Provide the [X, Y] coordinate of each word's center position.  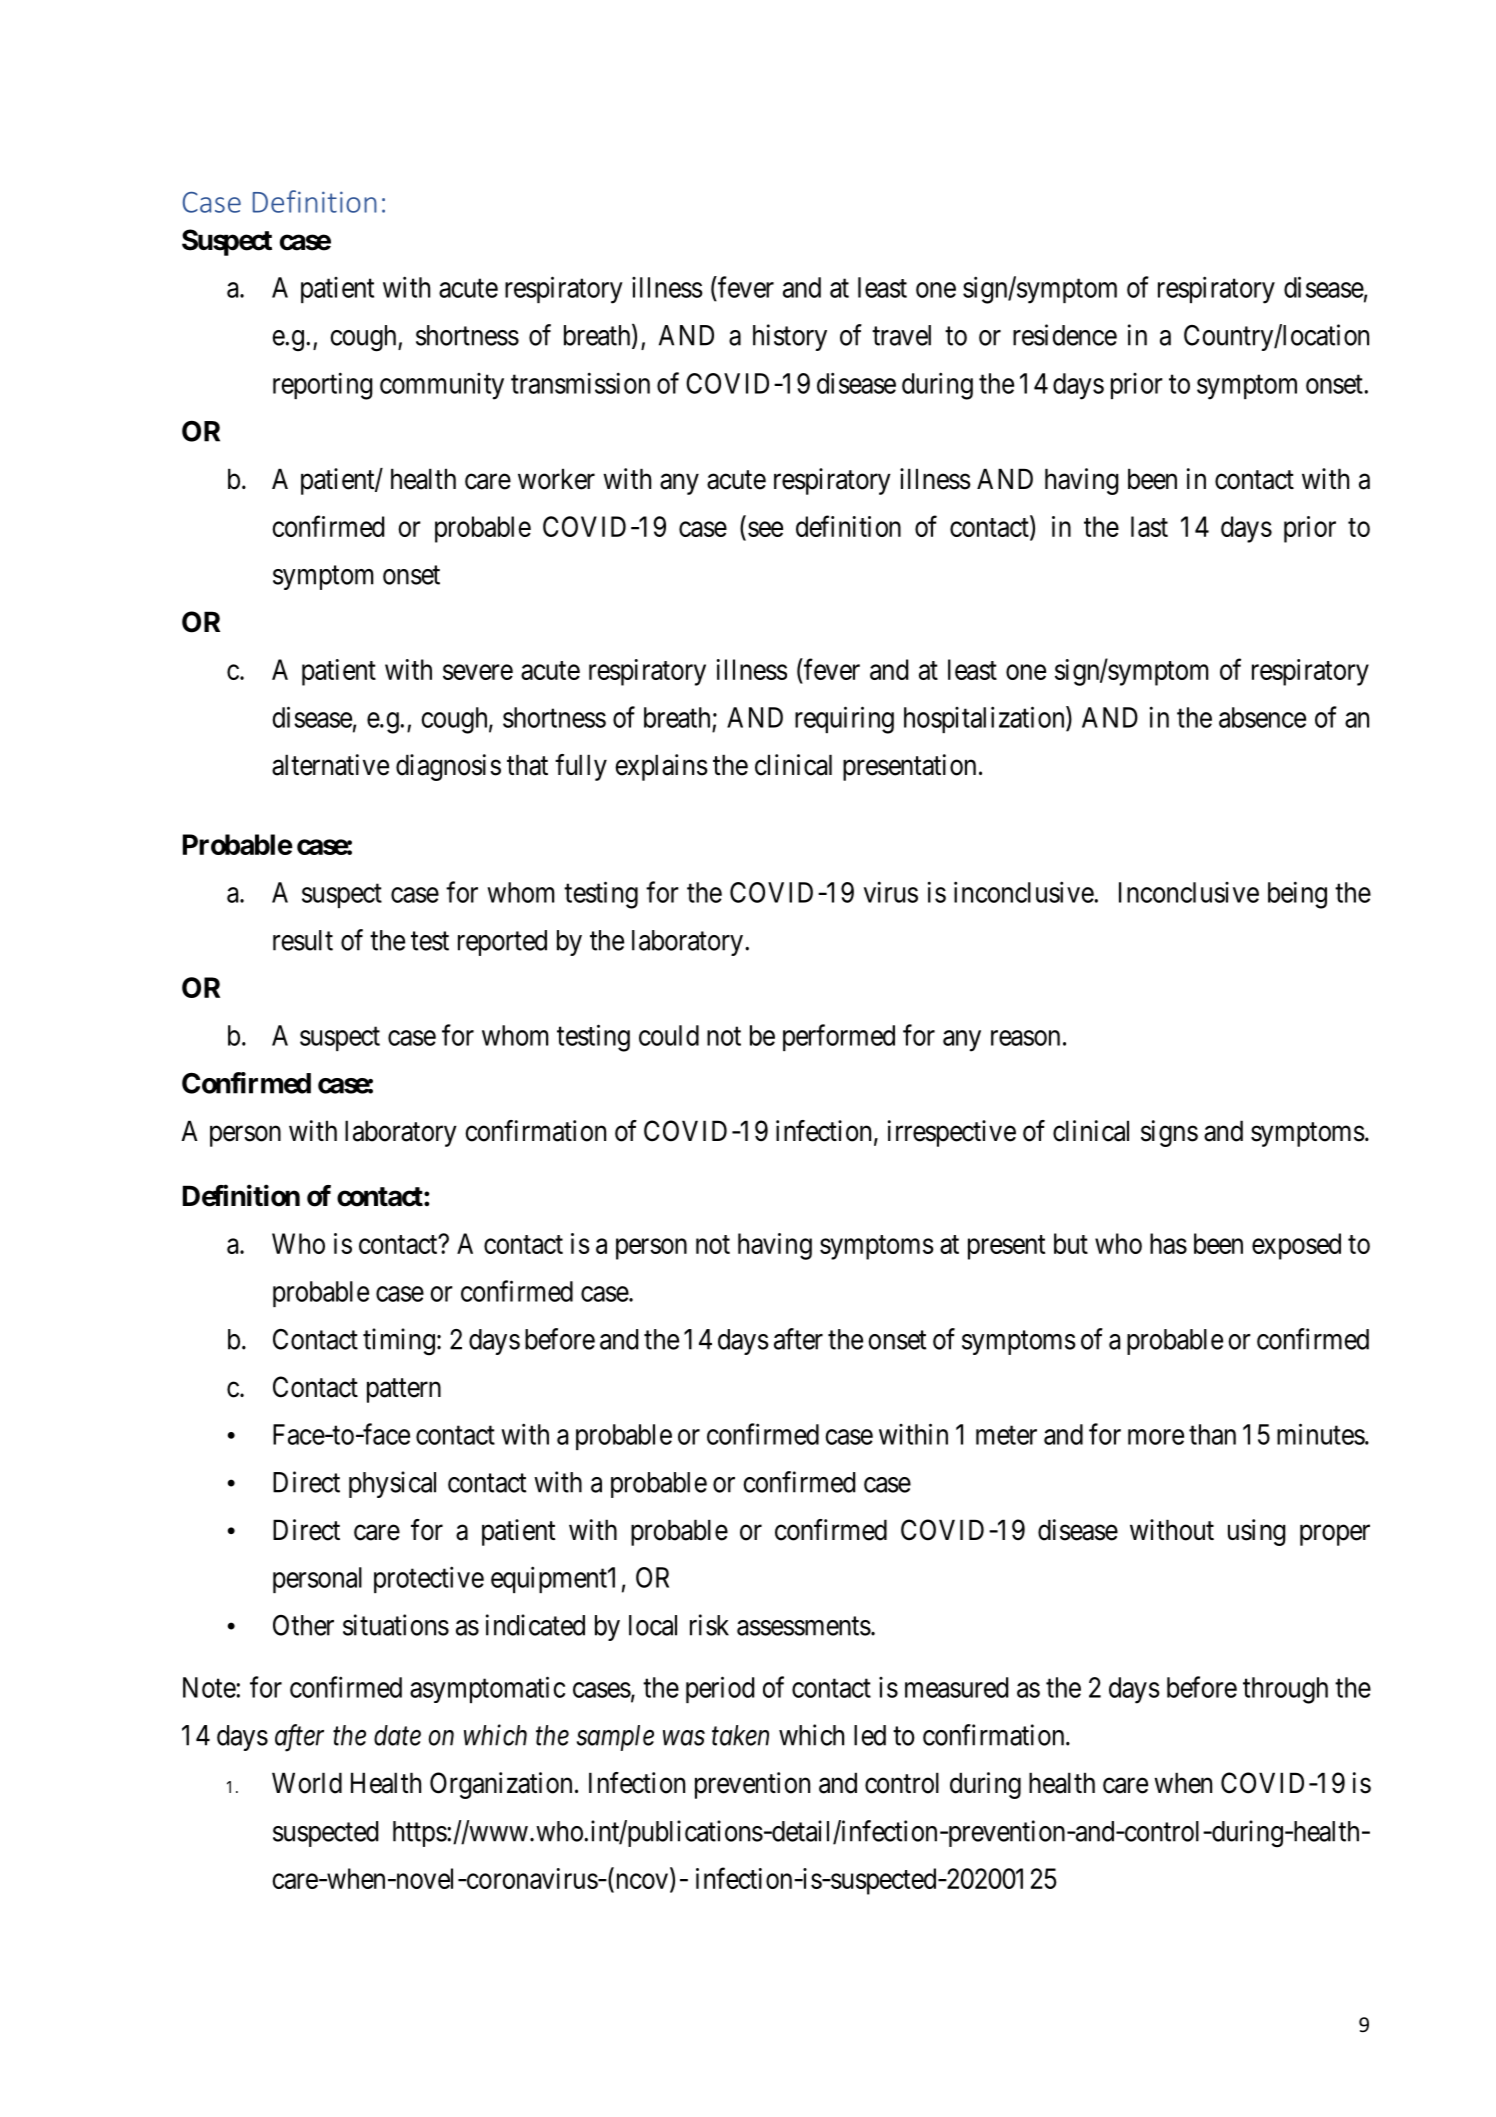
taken [740, 1735]
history [790, 337]
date [397, 1735]
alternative [330, 765]
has [1168, 1243]
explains [661, 767]
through [1285, 1690]
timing [399, 1342]
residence [1065, 335]
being [1297, 895]
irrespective [952, 1133]
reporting [323, 386]
